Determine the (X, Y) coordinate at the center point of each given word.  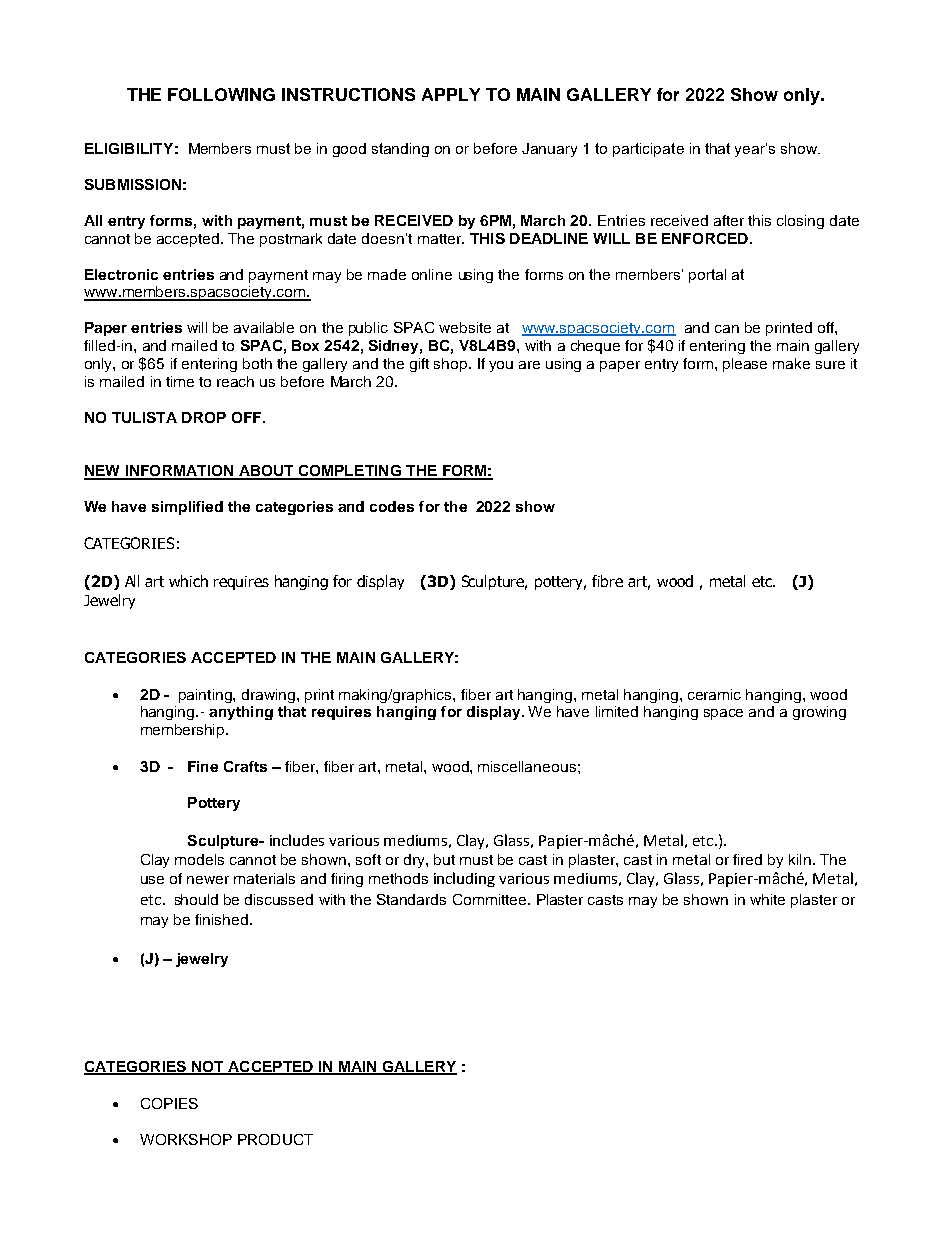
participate (648, 150)
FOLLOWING (221, 94)
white (767, 899)
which (188, 581)
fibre (607, 581)
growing (819, 713)
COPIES (169, 1103)
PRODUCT (275, 1139)
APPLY (451, 94)
